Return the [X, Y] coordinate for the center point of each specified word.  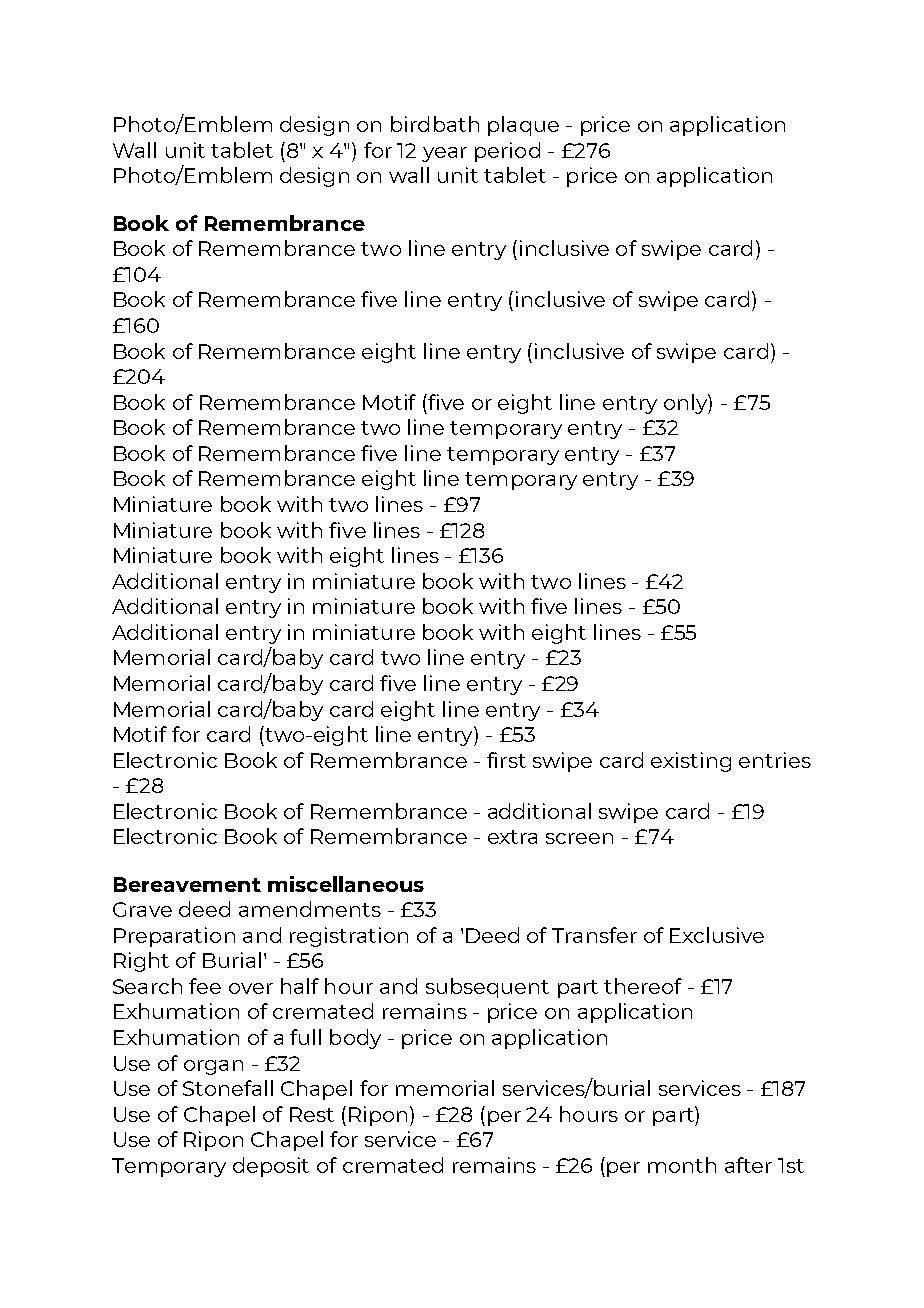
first [506, 760]
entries [775, 760]
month [682, 1165]
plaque [523, 126]
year [444, 154]
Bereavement [187, 884]
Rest [312, 1114]
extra [512, 837]
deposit [271, 1167]
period [507, 152]
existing [691, 762]
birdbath [435, 124]
